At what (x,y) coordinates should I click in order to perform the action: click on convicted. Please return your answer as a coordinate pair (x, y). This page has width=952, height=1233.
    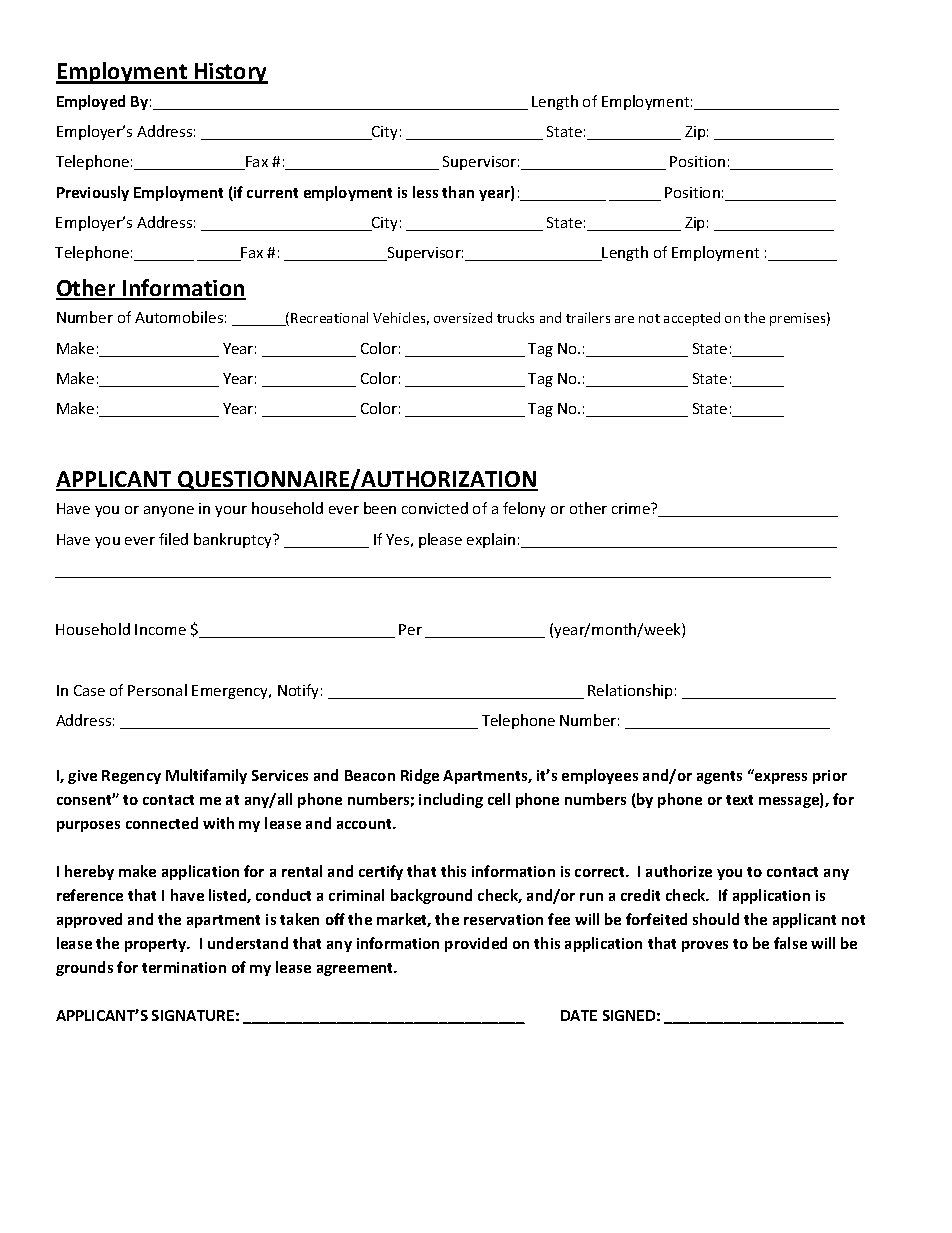
    Looking at the image, I should click on (435, 508).
